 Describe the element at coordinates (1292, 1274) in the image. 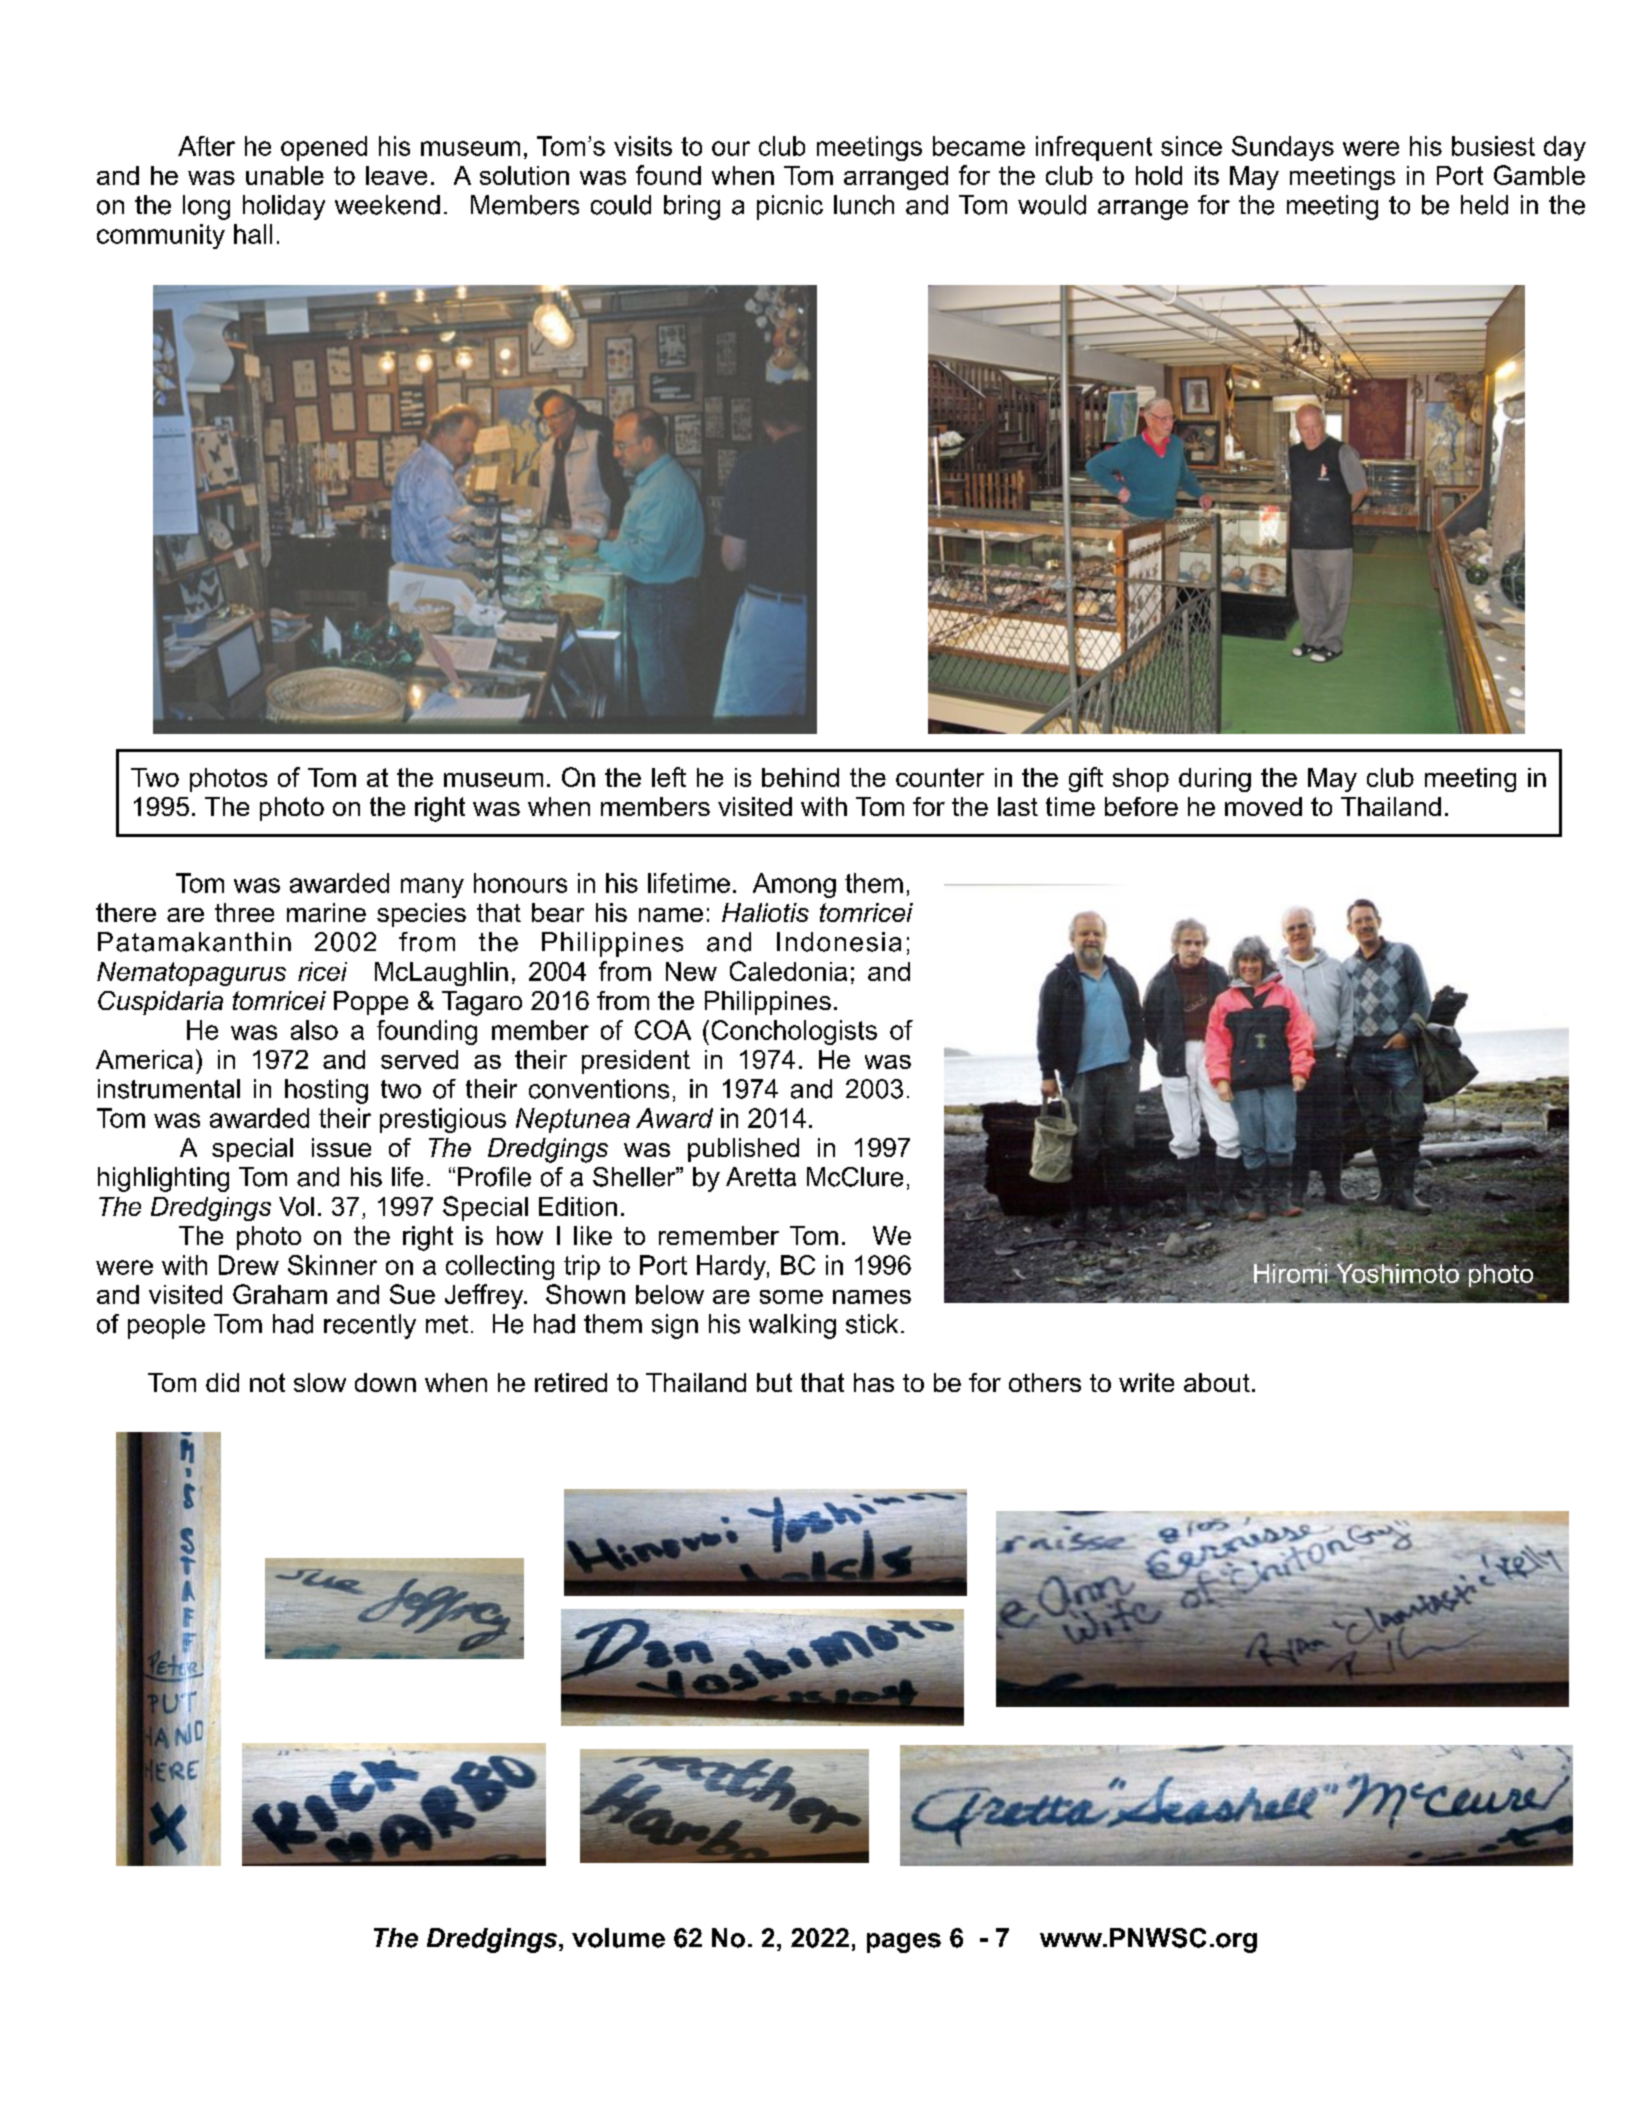

I see `Hiromi` at that location.
